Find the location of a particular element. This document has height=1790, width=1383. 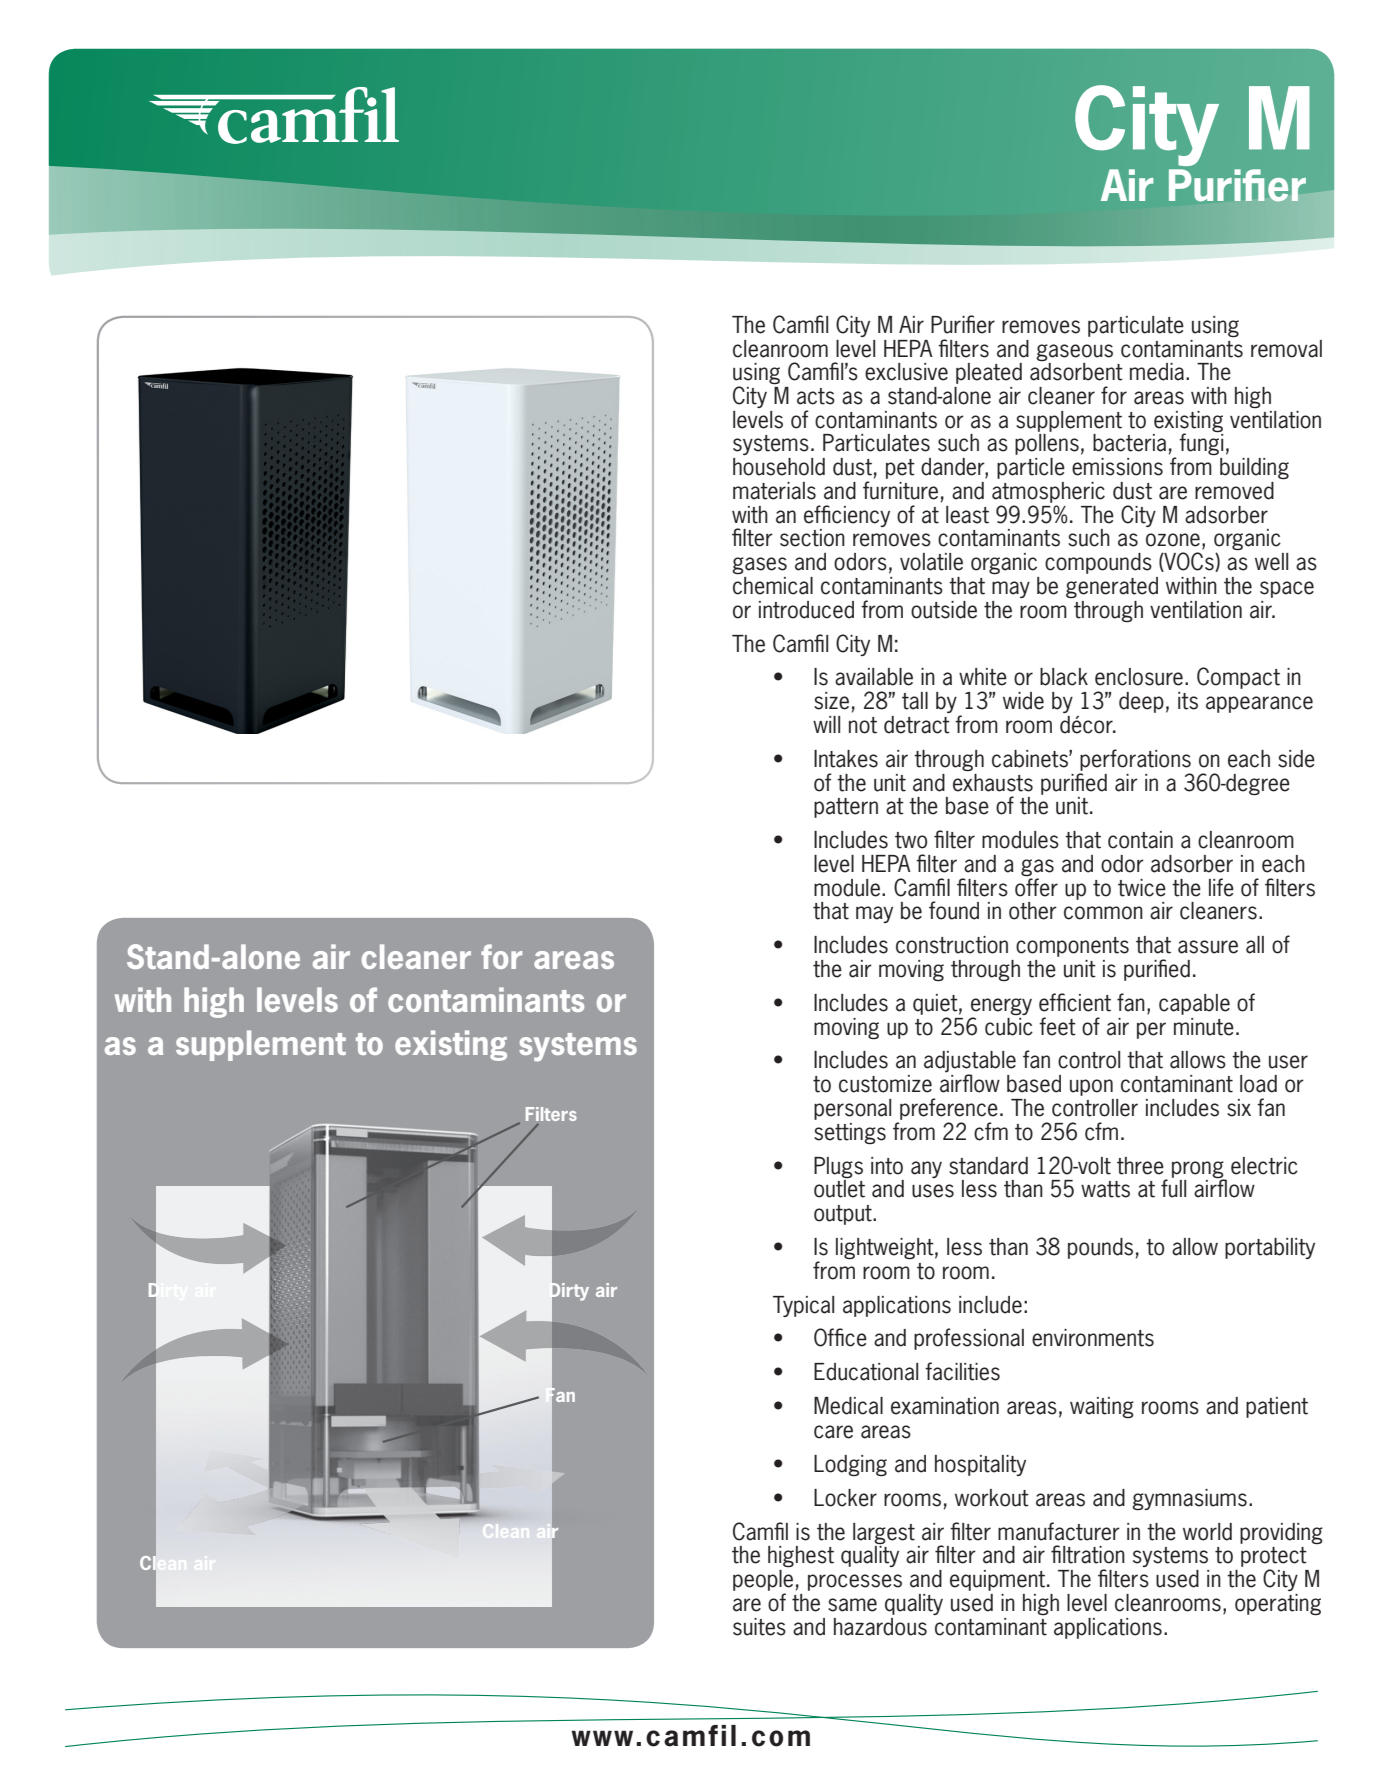

capable is located at coordinates (1194, 1004).
